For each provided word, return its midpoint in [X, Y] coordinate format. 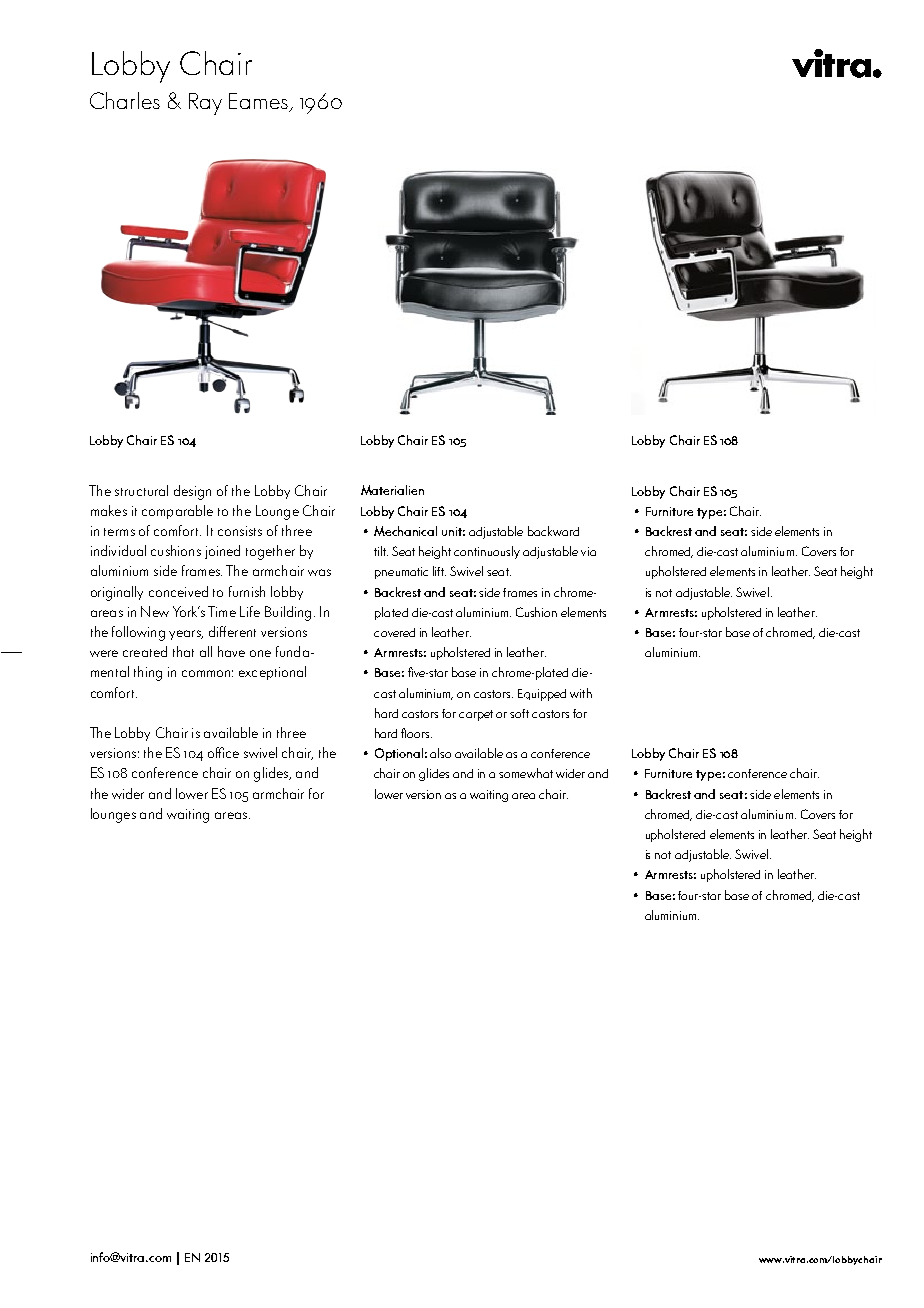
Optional [399, 754]
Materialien [392, 490]
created [145, 651]
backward [553, 531]
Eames [259, 102]
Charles [125, 100]
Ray [205, 104]
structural [141, 490]
